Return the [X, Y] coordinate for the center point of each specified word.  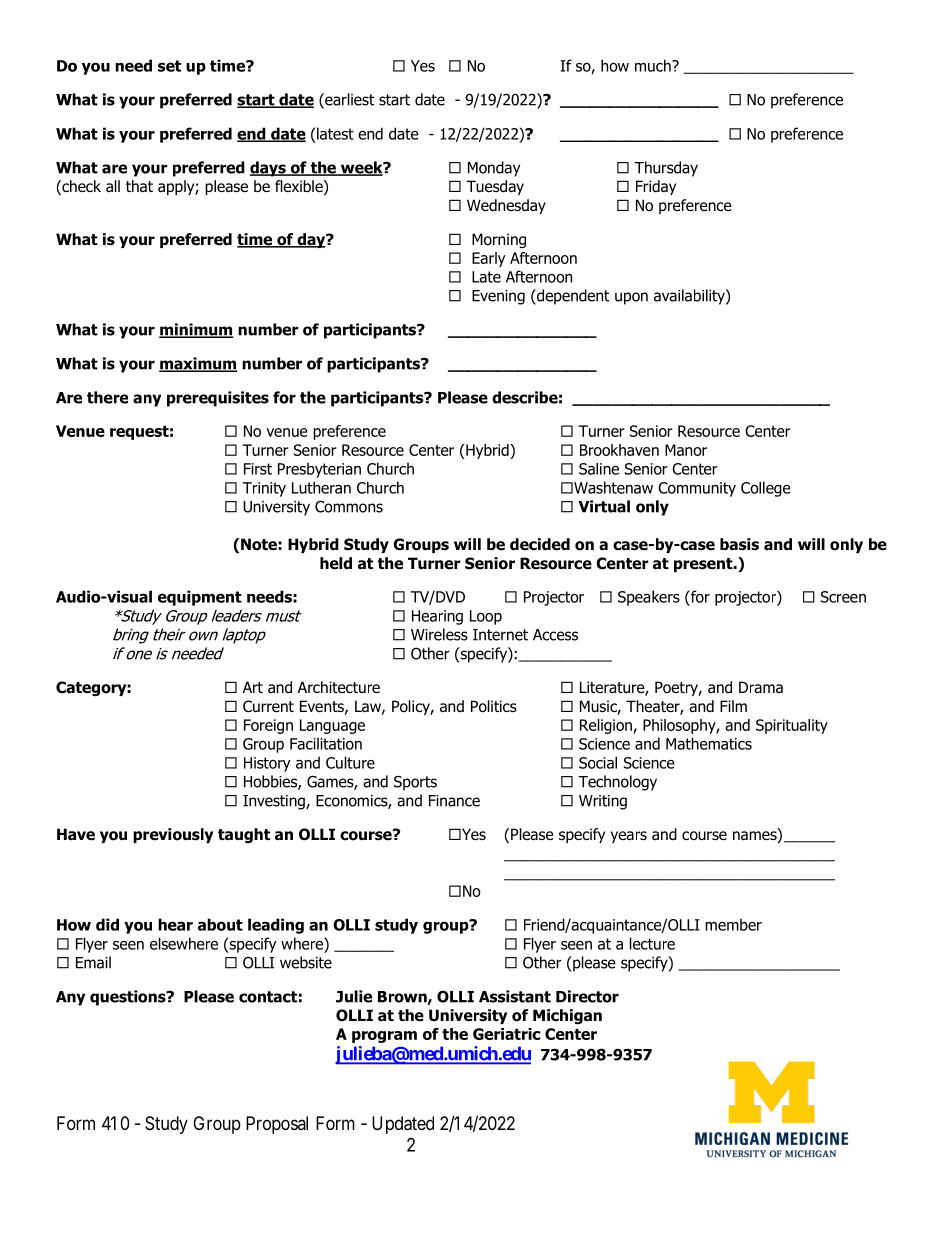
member [733, 924]
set [169, 66]
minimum [196, 330]
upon [631, 298]
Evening [498, 297]
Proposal [277, 1125]
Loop [486, 617]
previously [173, 835]
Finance [454, 801]
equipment [200, 598]
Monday [494, 169]
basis [739, 544]
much [654, 65]
